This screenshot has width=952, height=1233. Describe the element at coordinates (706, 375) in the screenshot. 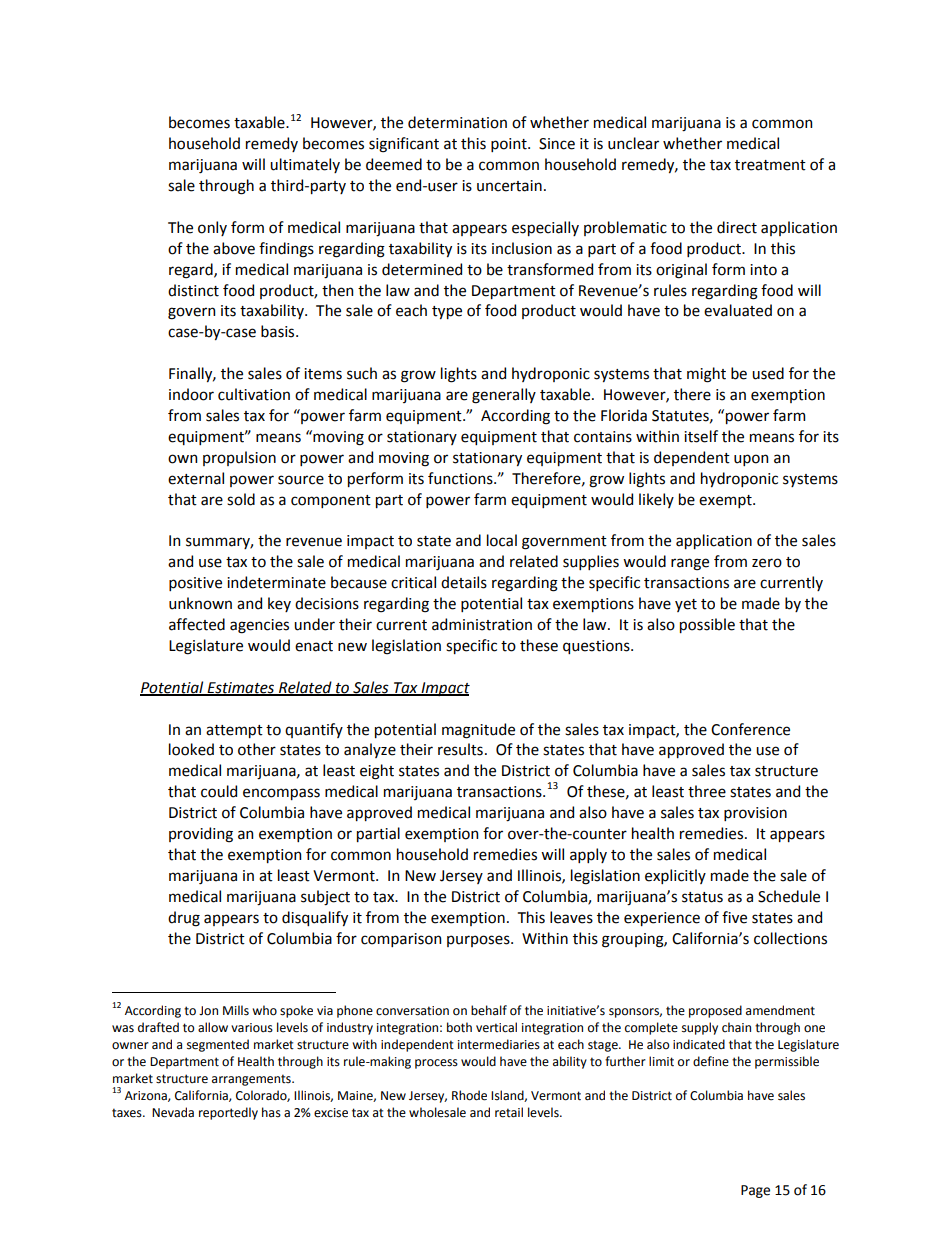

I see `might` at that location.
